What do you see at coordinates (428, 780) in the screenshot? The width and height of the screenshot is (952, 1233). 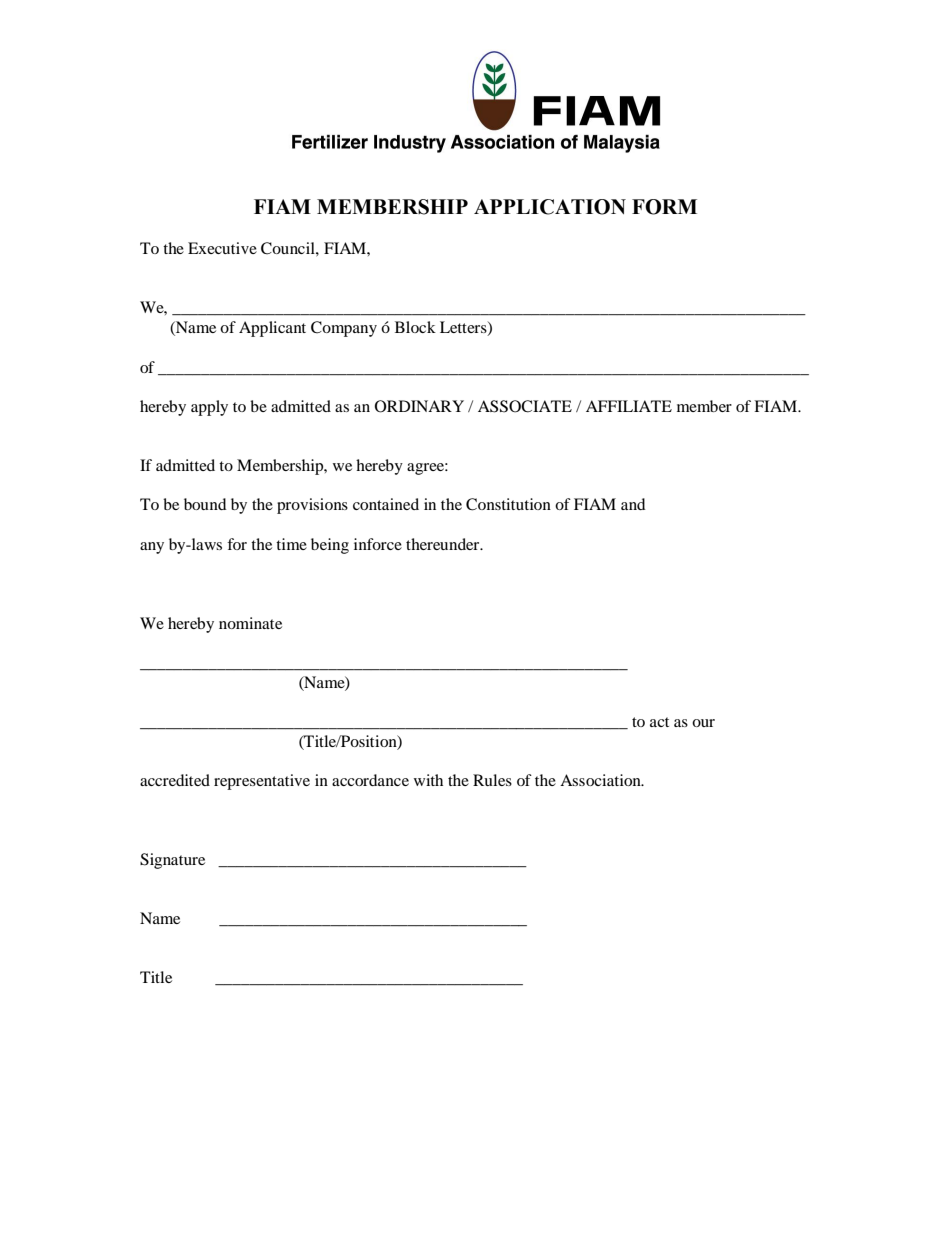 I see `with` at bounding box center [428, 780].
